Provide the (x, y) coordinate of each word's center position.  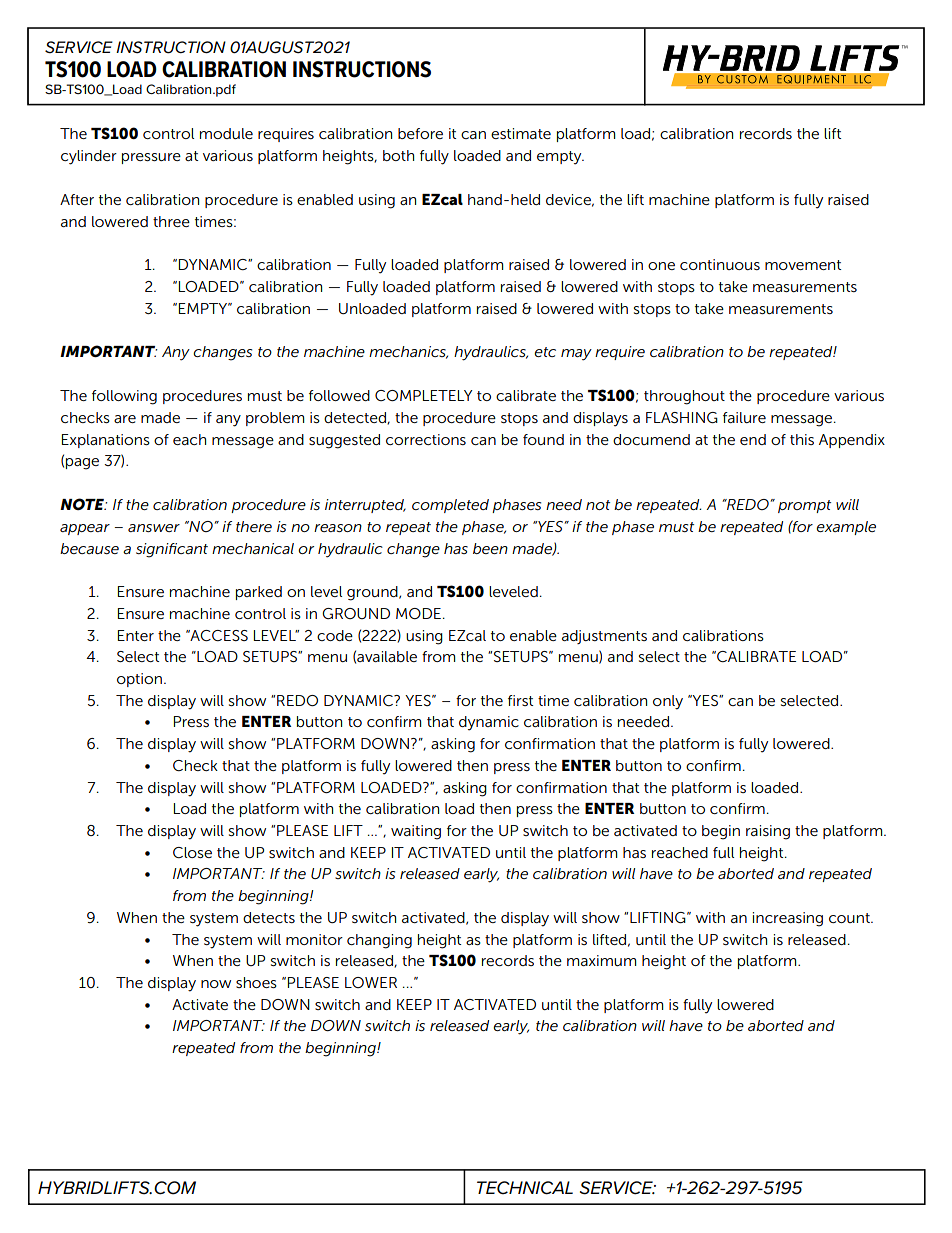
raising (768, 832)
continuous (720, 264)
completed (450, 506)
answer (154, 528)
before (420, 133)
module (226, 133)
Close (192, 852)
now (216, 984)
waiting (416, 832)
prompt (804, 506)
